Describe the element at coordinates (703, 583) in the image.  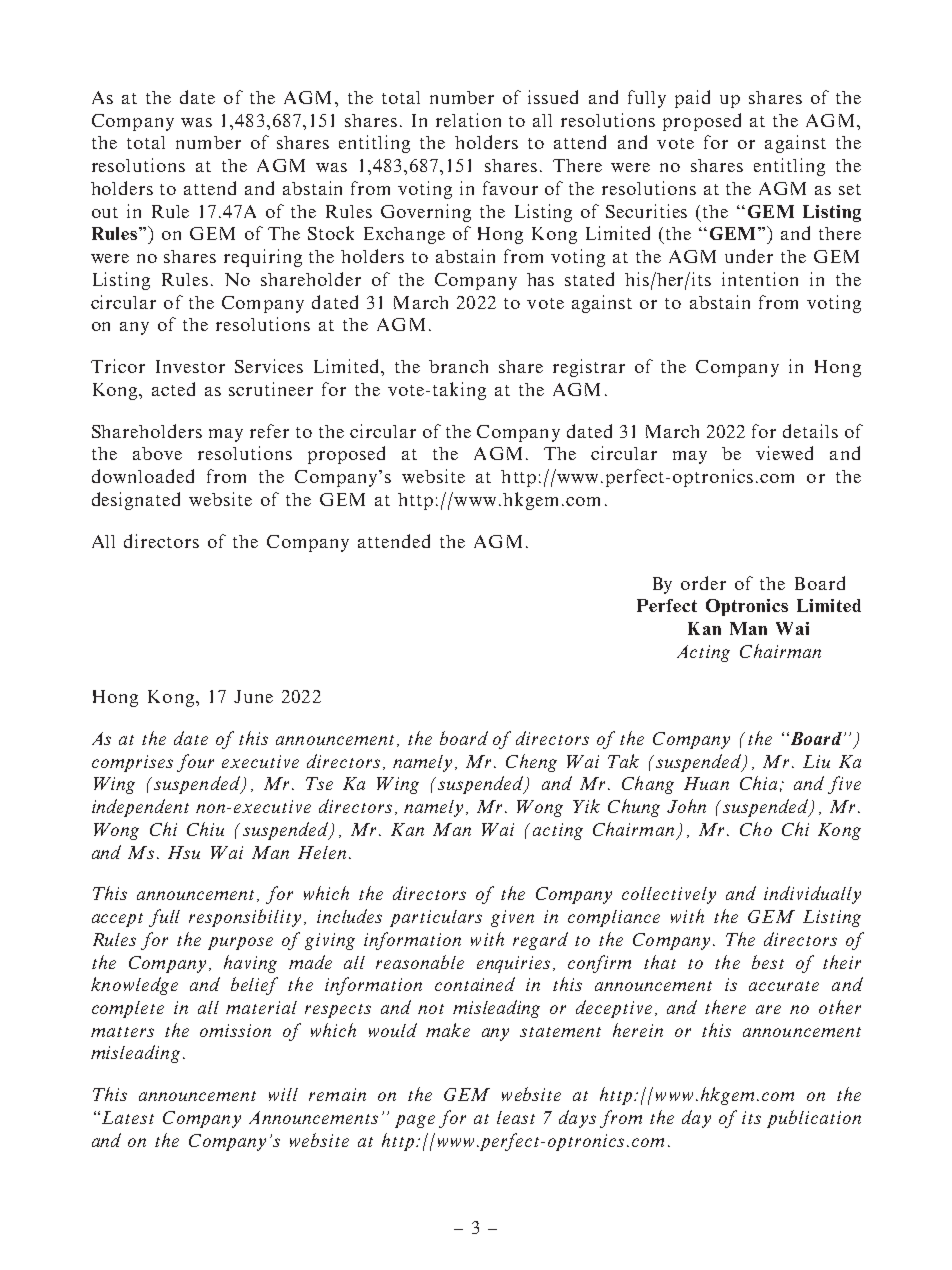
I see `order` at that location.
